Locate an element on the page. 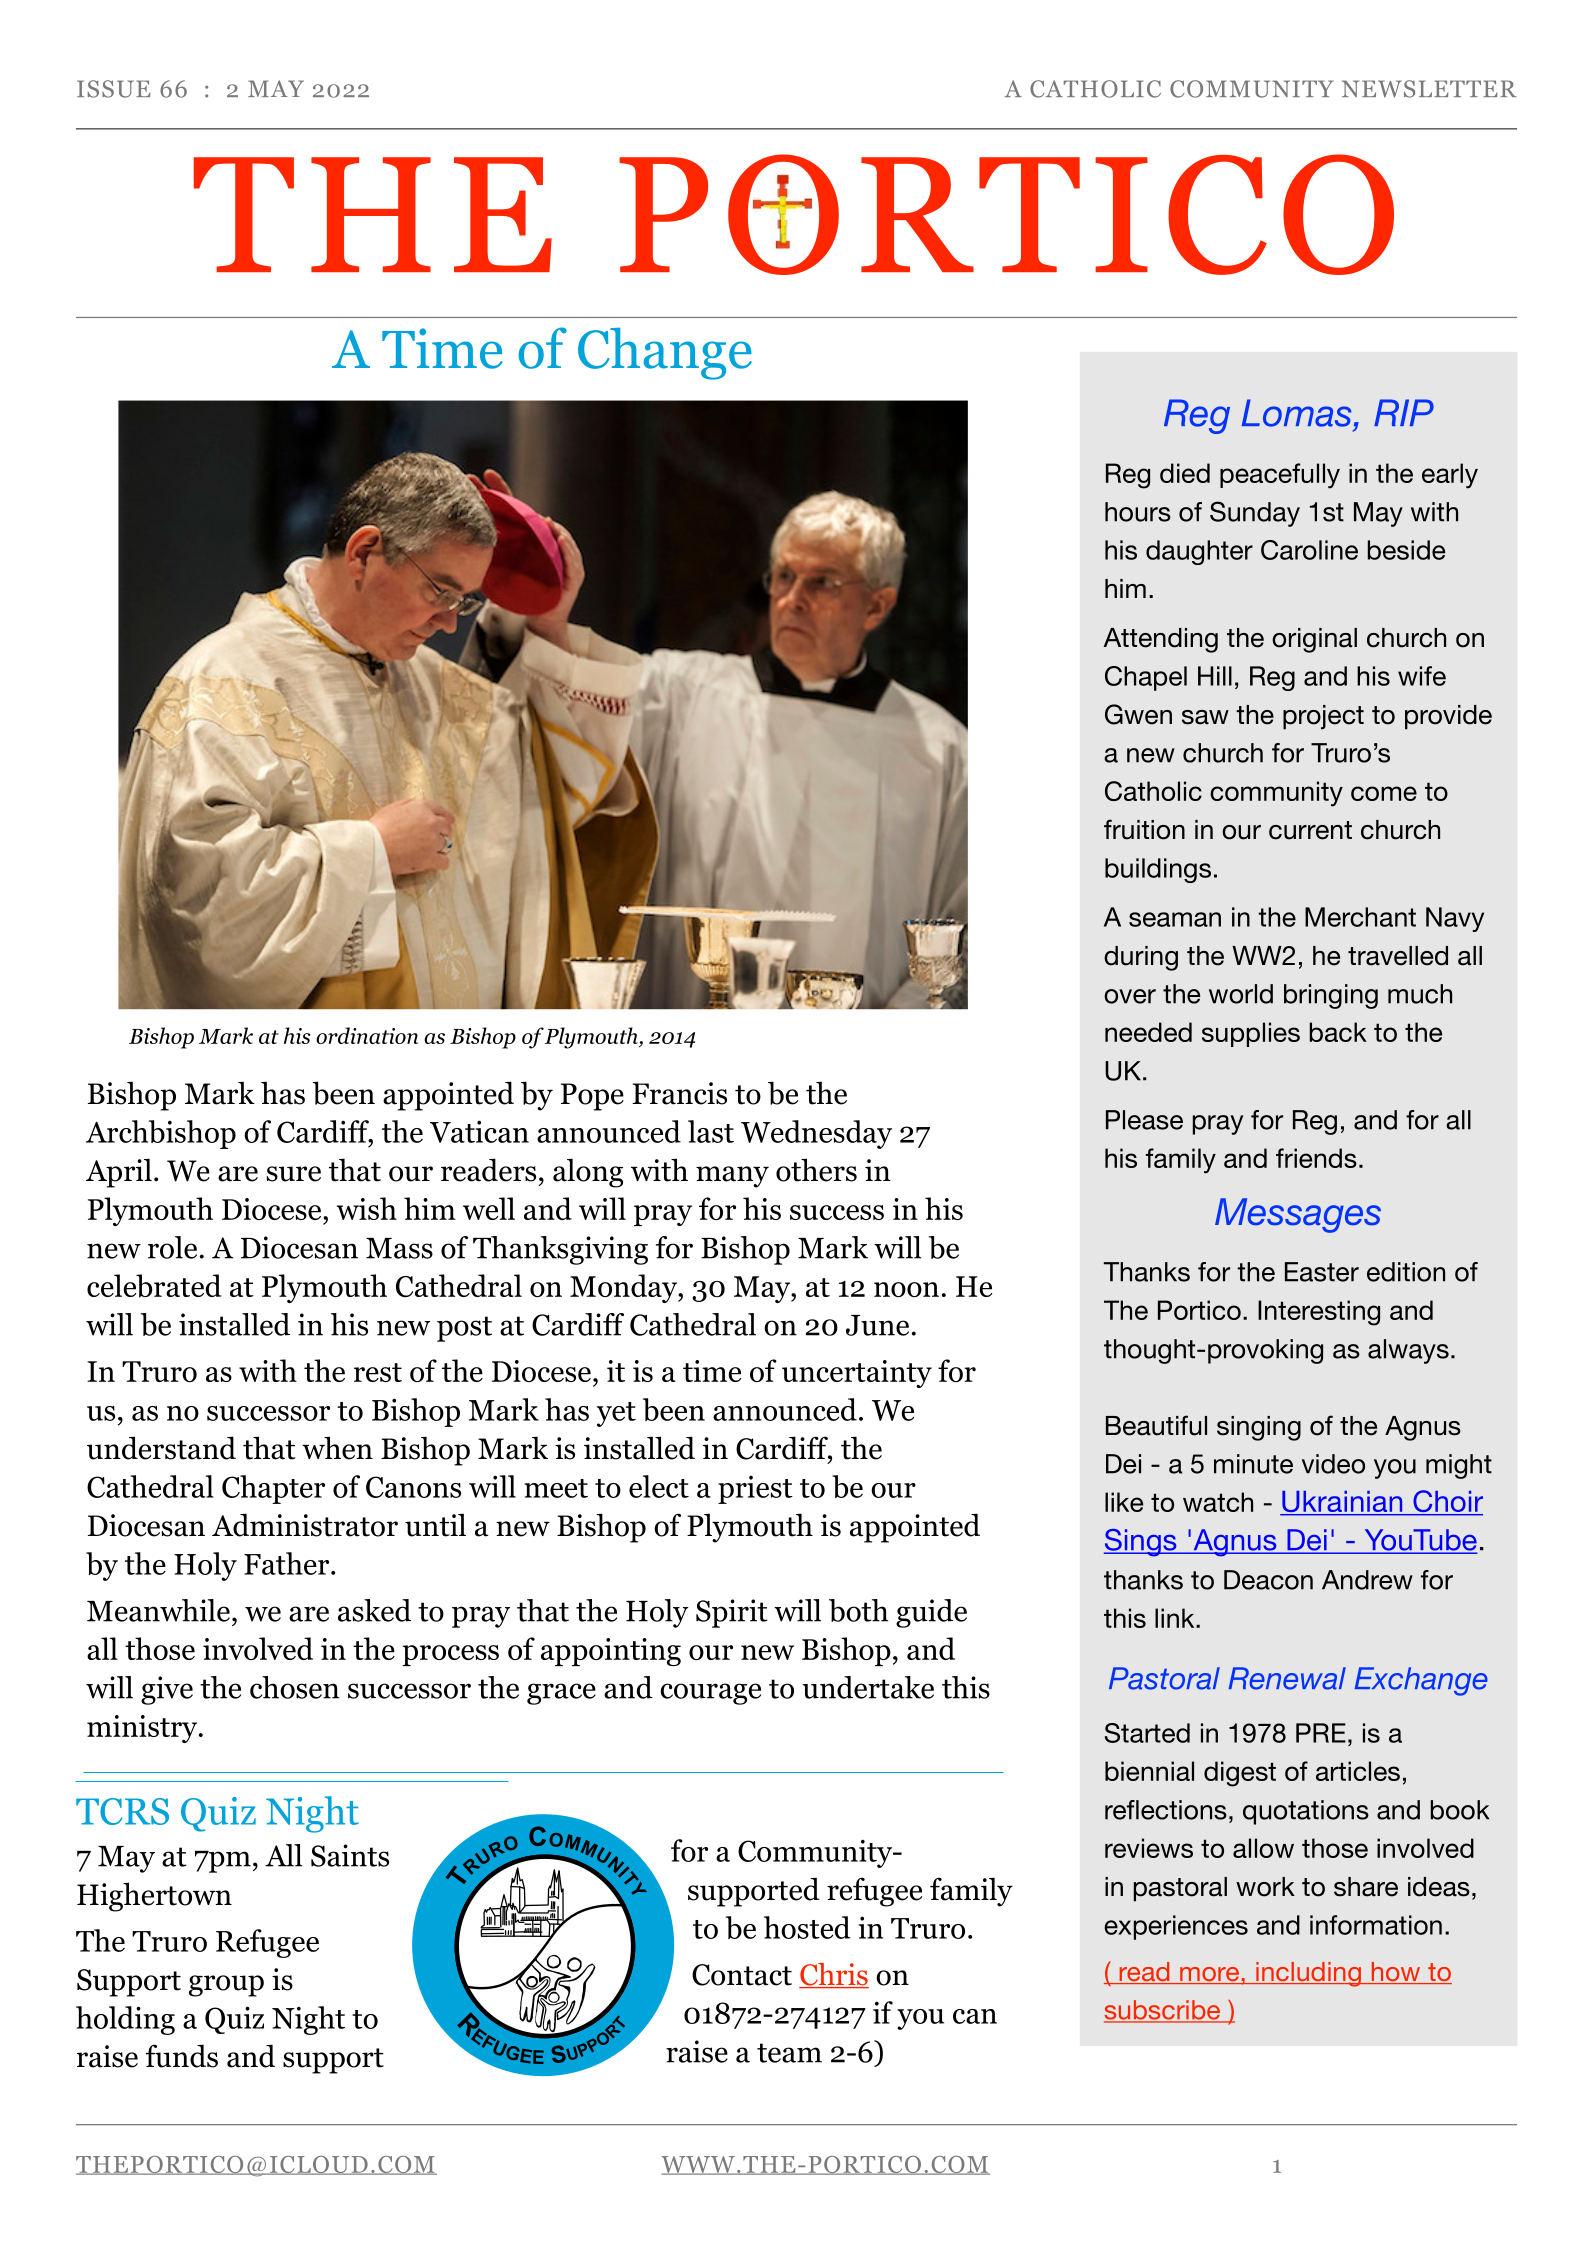 This document has width=1593, height=2254. priest is located at coordinates (755, 1490).
